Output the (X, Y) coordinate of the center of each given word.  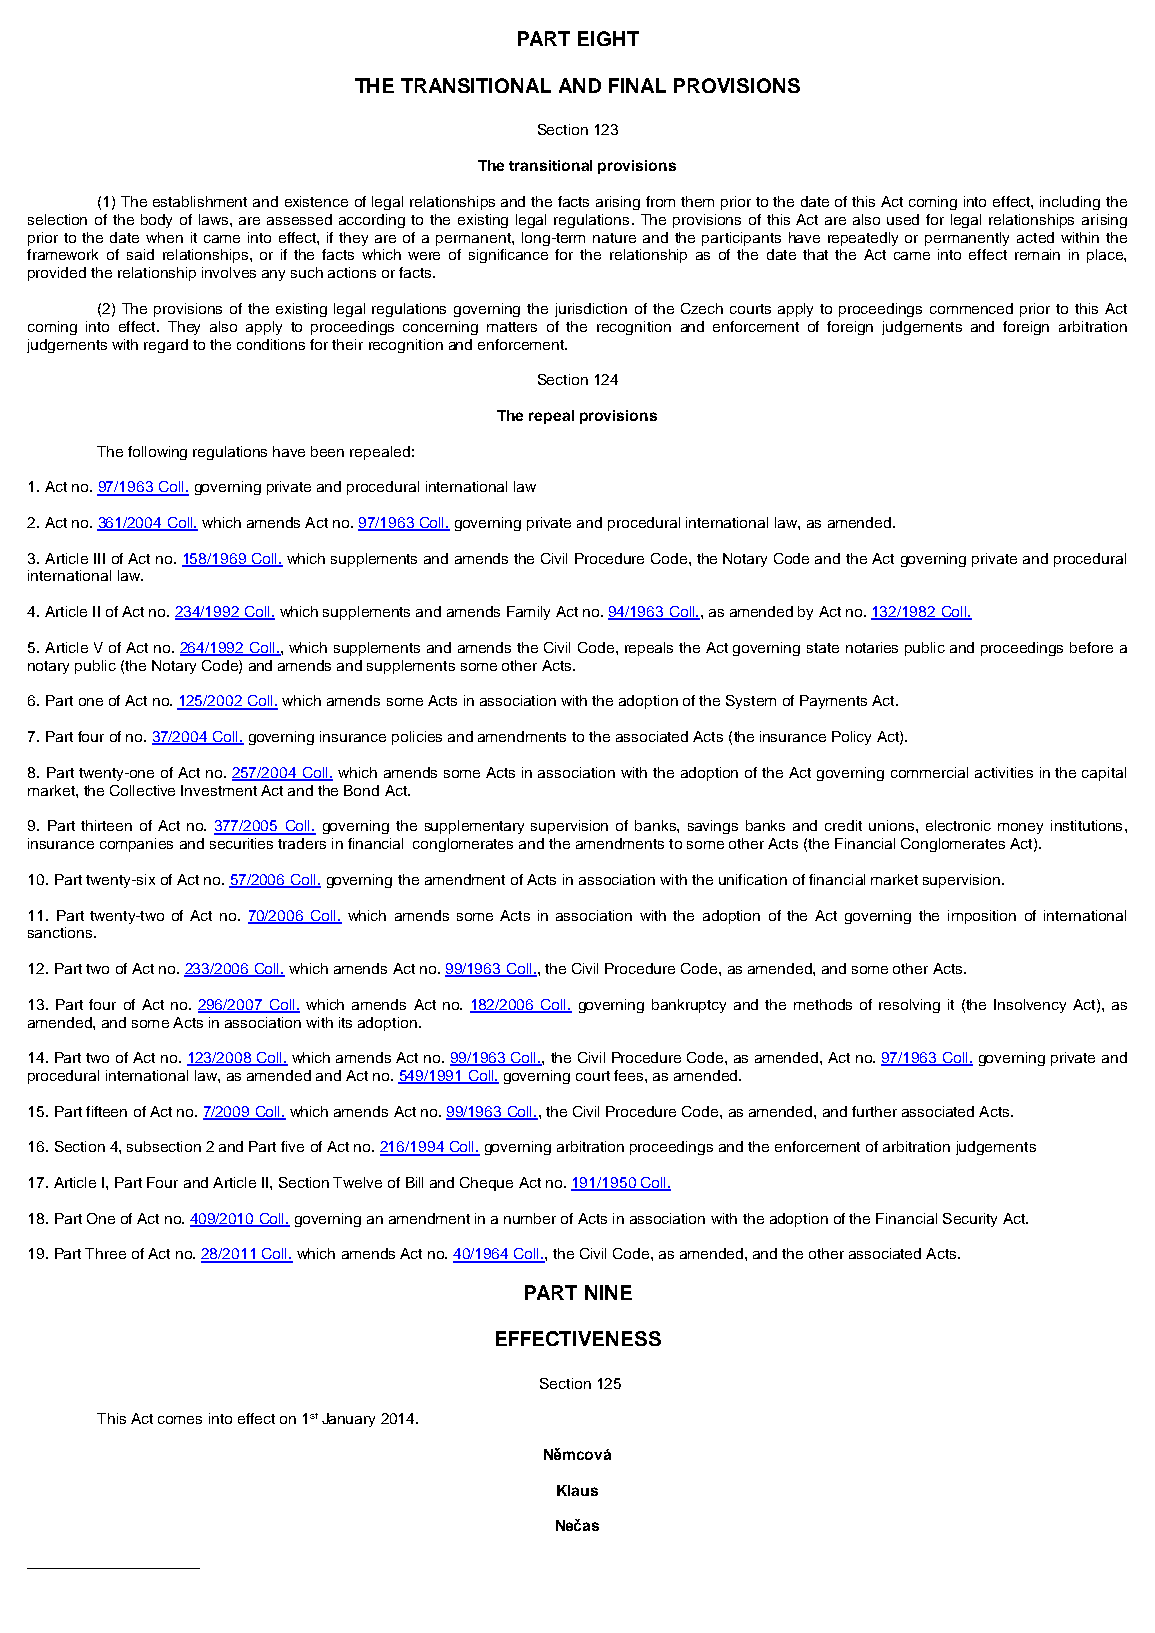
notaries (872, 647)
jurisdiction (591, 310)
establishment (200, 201)
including (1070, 203)
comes (180, 1420)
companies (136, 845)
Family (528, 613)
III (99, 558)
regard (166, 346)
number (530, 1218)
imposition (982, 917)
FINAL (637, 85)
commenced (971, 308)
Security (970, 1220)
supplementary (474, 827)
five (292, 1146)
